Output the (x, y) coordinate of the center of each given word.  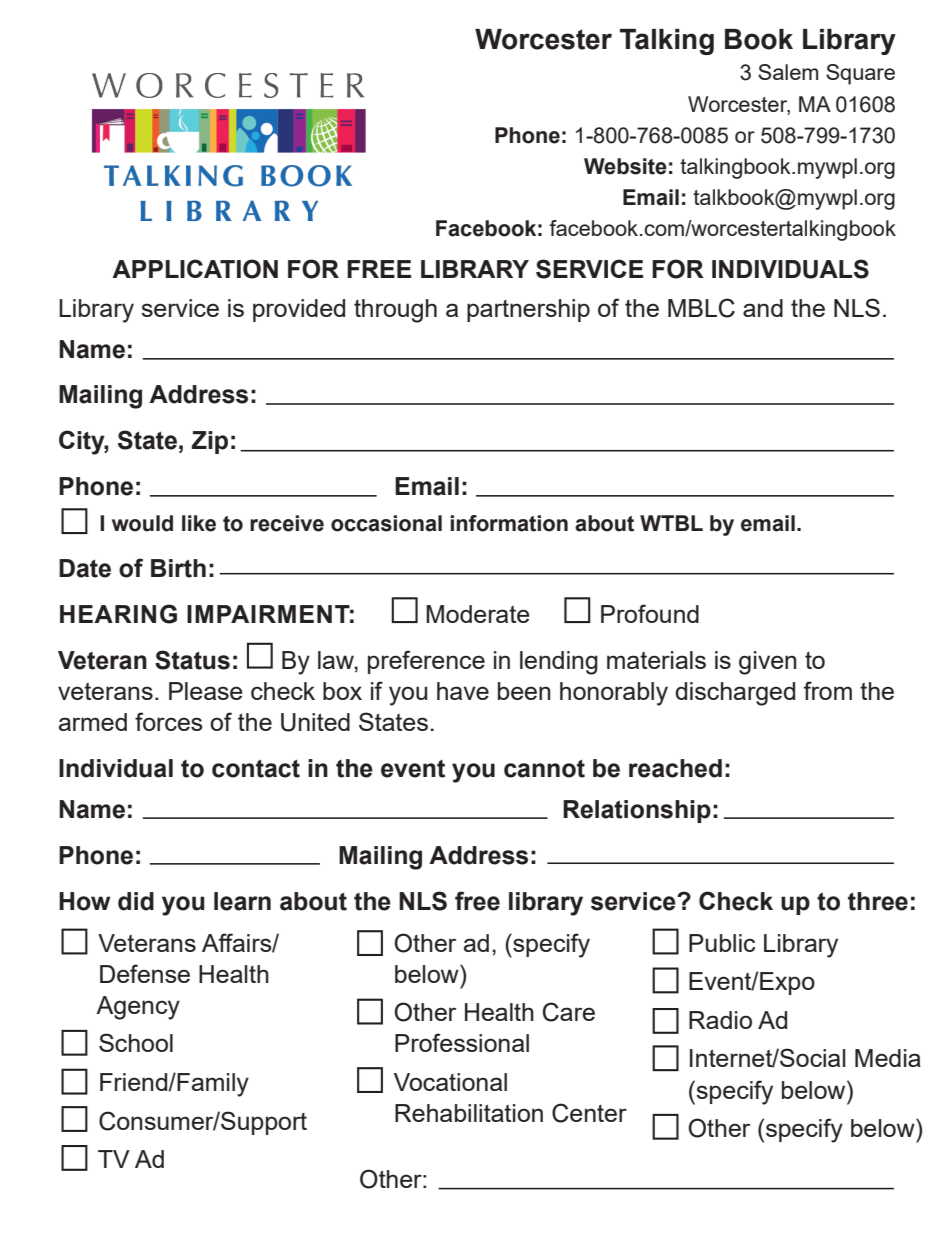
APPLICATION (195, 269)
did (136, 901)
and (763, 308)
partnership (528, 310)
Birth (178, 568)
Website (625, 166)
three (878, 901)
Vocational (450, 1082)
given (768, 663)
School (136, 1042)
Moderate (478, 614)
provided (299, 310)
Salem (788, 72)
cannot (544, 769)
